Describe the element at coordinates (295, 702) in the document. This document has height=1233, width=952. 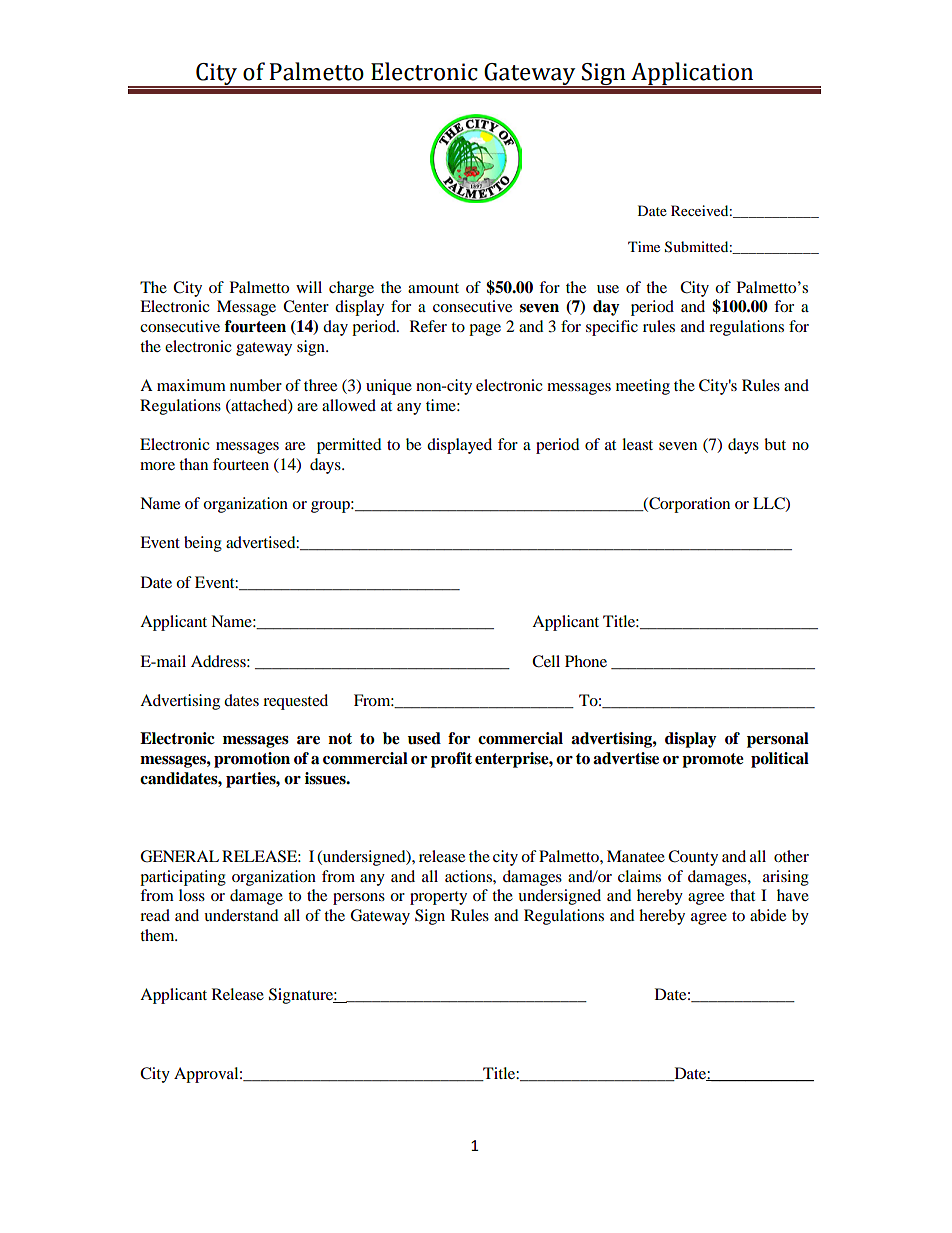
I see `requested` at that location.
